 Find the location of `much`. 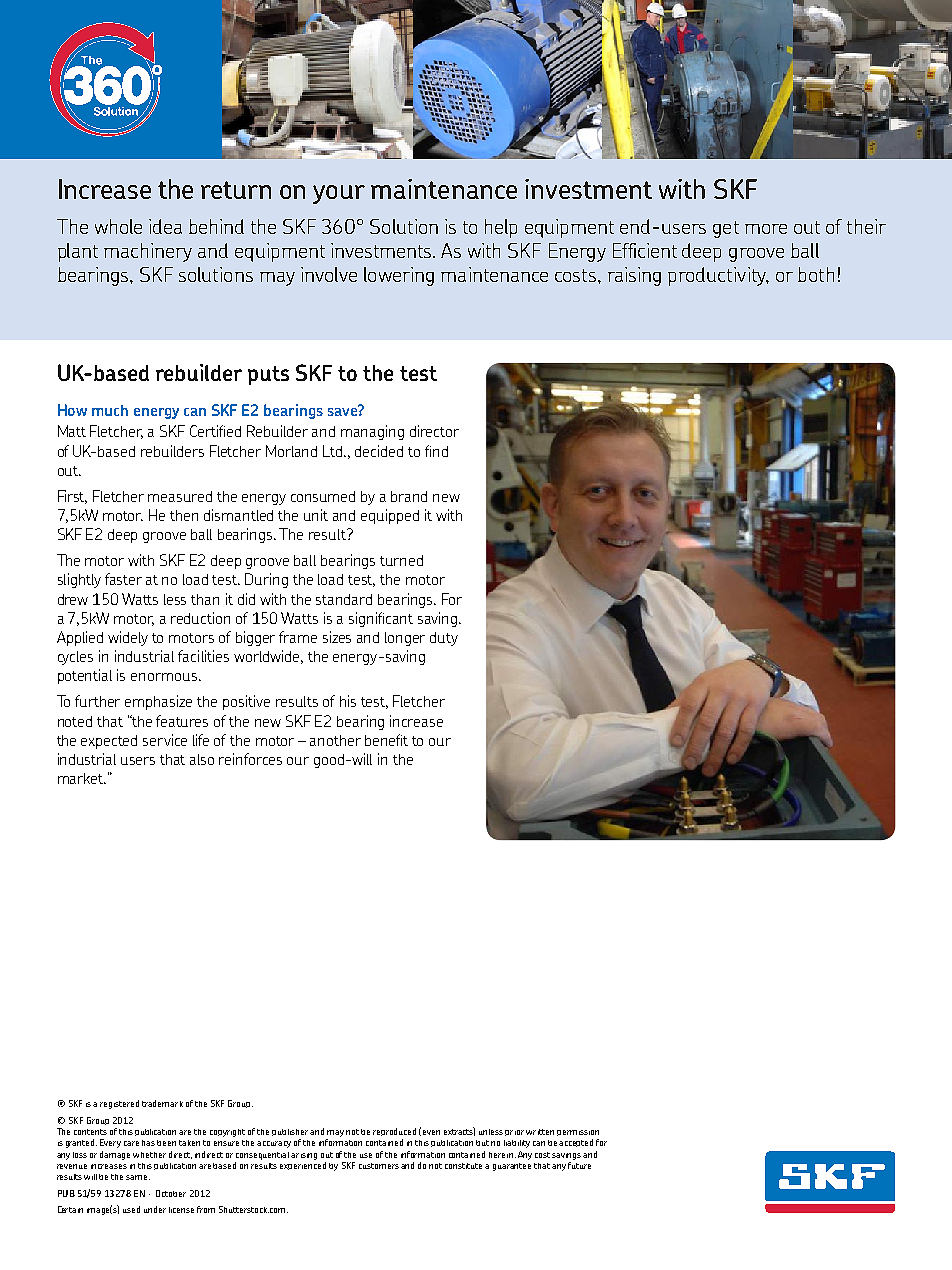

much is located at coordinates (110, 410).
